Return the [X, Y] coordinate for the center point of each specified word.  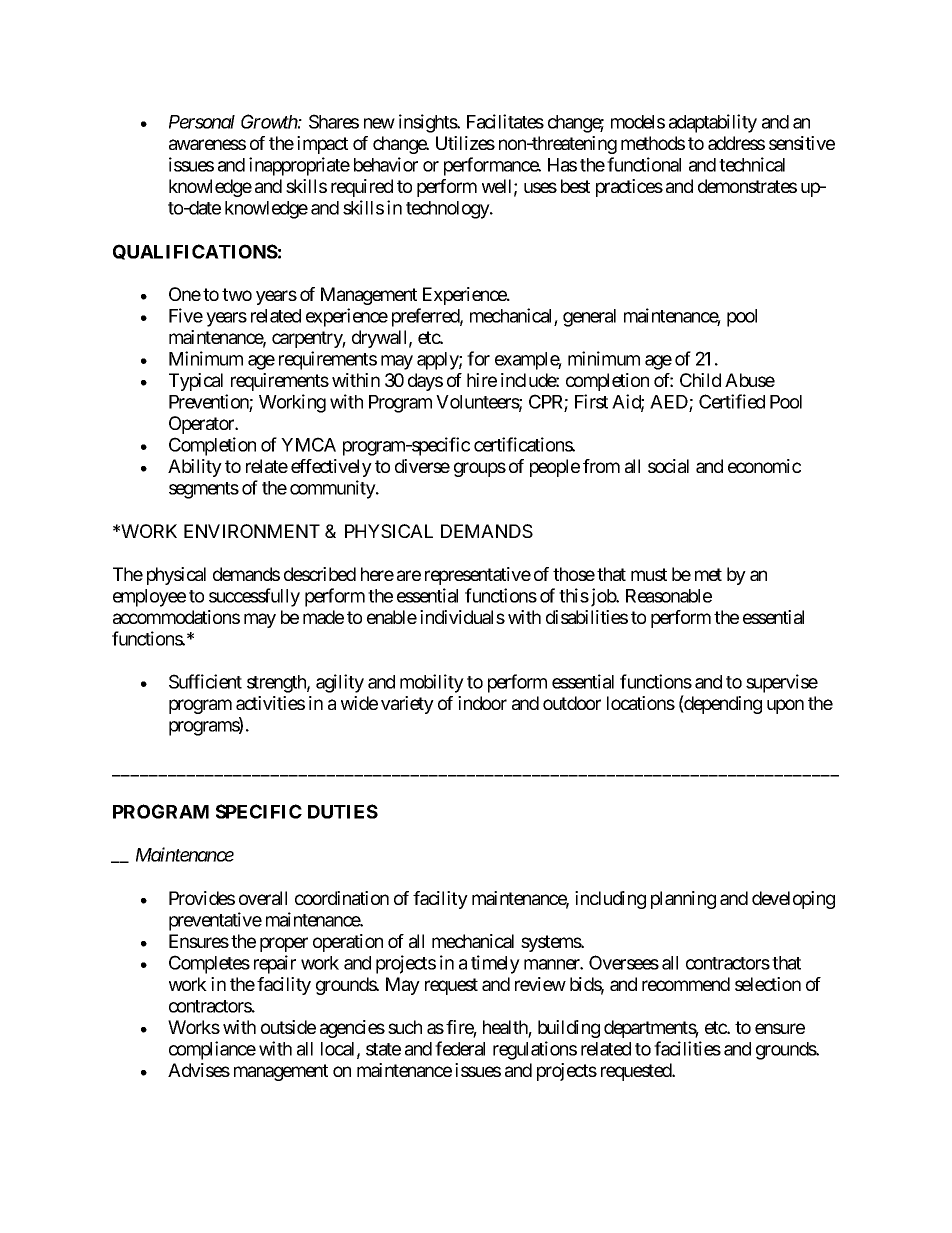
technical [752, 164]
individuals [462, 617]
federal [460, 1048]
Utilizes [465, 143]
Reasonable [669, 596]
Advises [199, 1070]
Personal [202, 122]
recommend [686, 984]
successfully [254, 597]
